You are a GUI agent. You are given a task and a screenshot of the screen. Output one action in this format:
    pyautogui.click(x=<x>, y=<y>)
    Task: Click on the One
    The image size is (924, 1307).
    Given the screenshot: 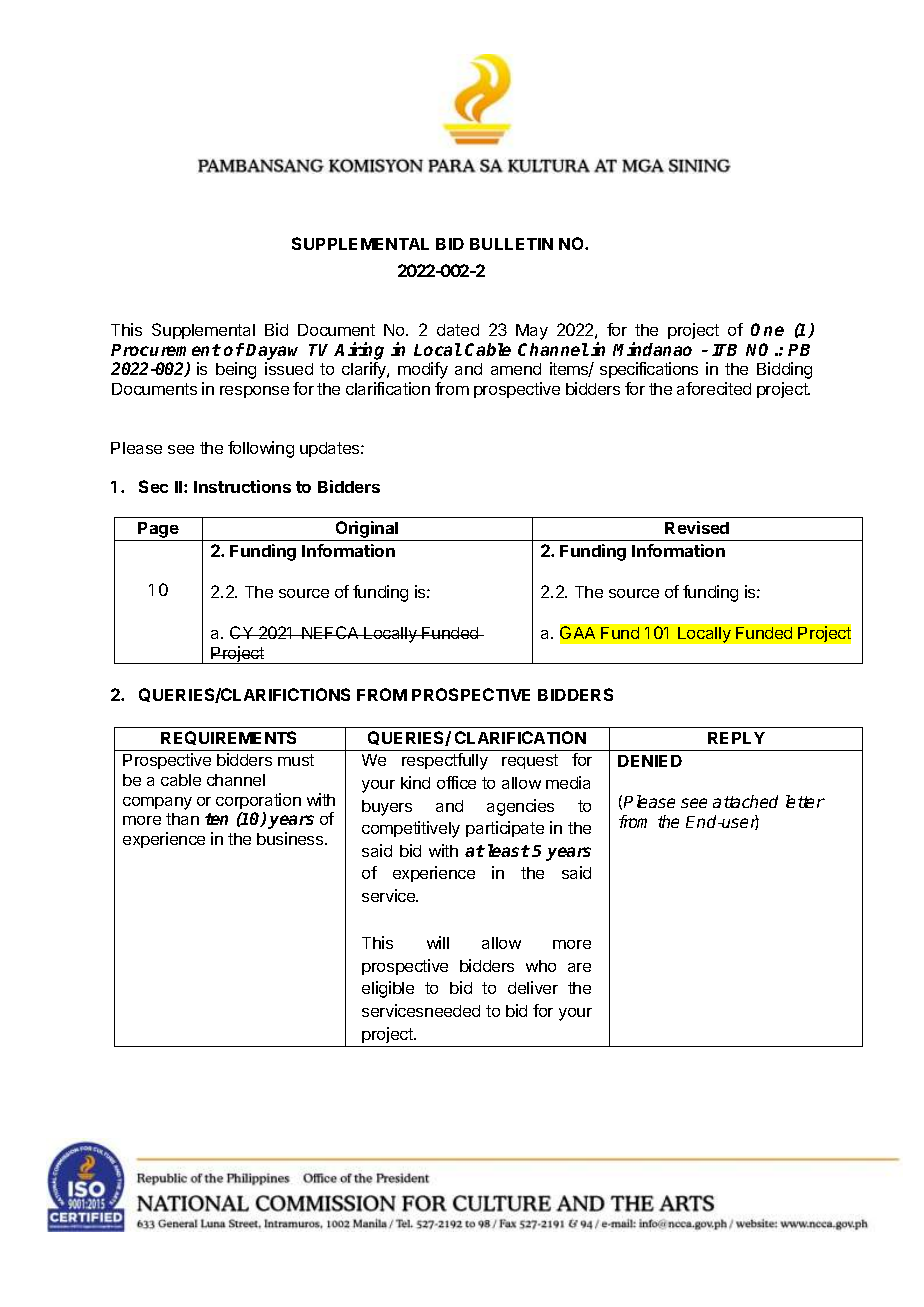 What is the action you would take?
    pyautogui.click(x=767, y=329)
